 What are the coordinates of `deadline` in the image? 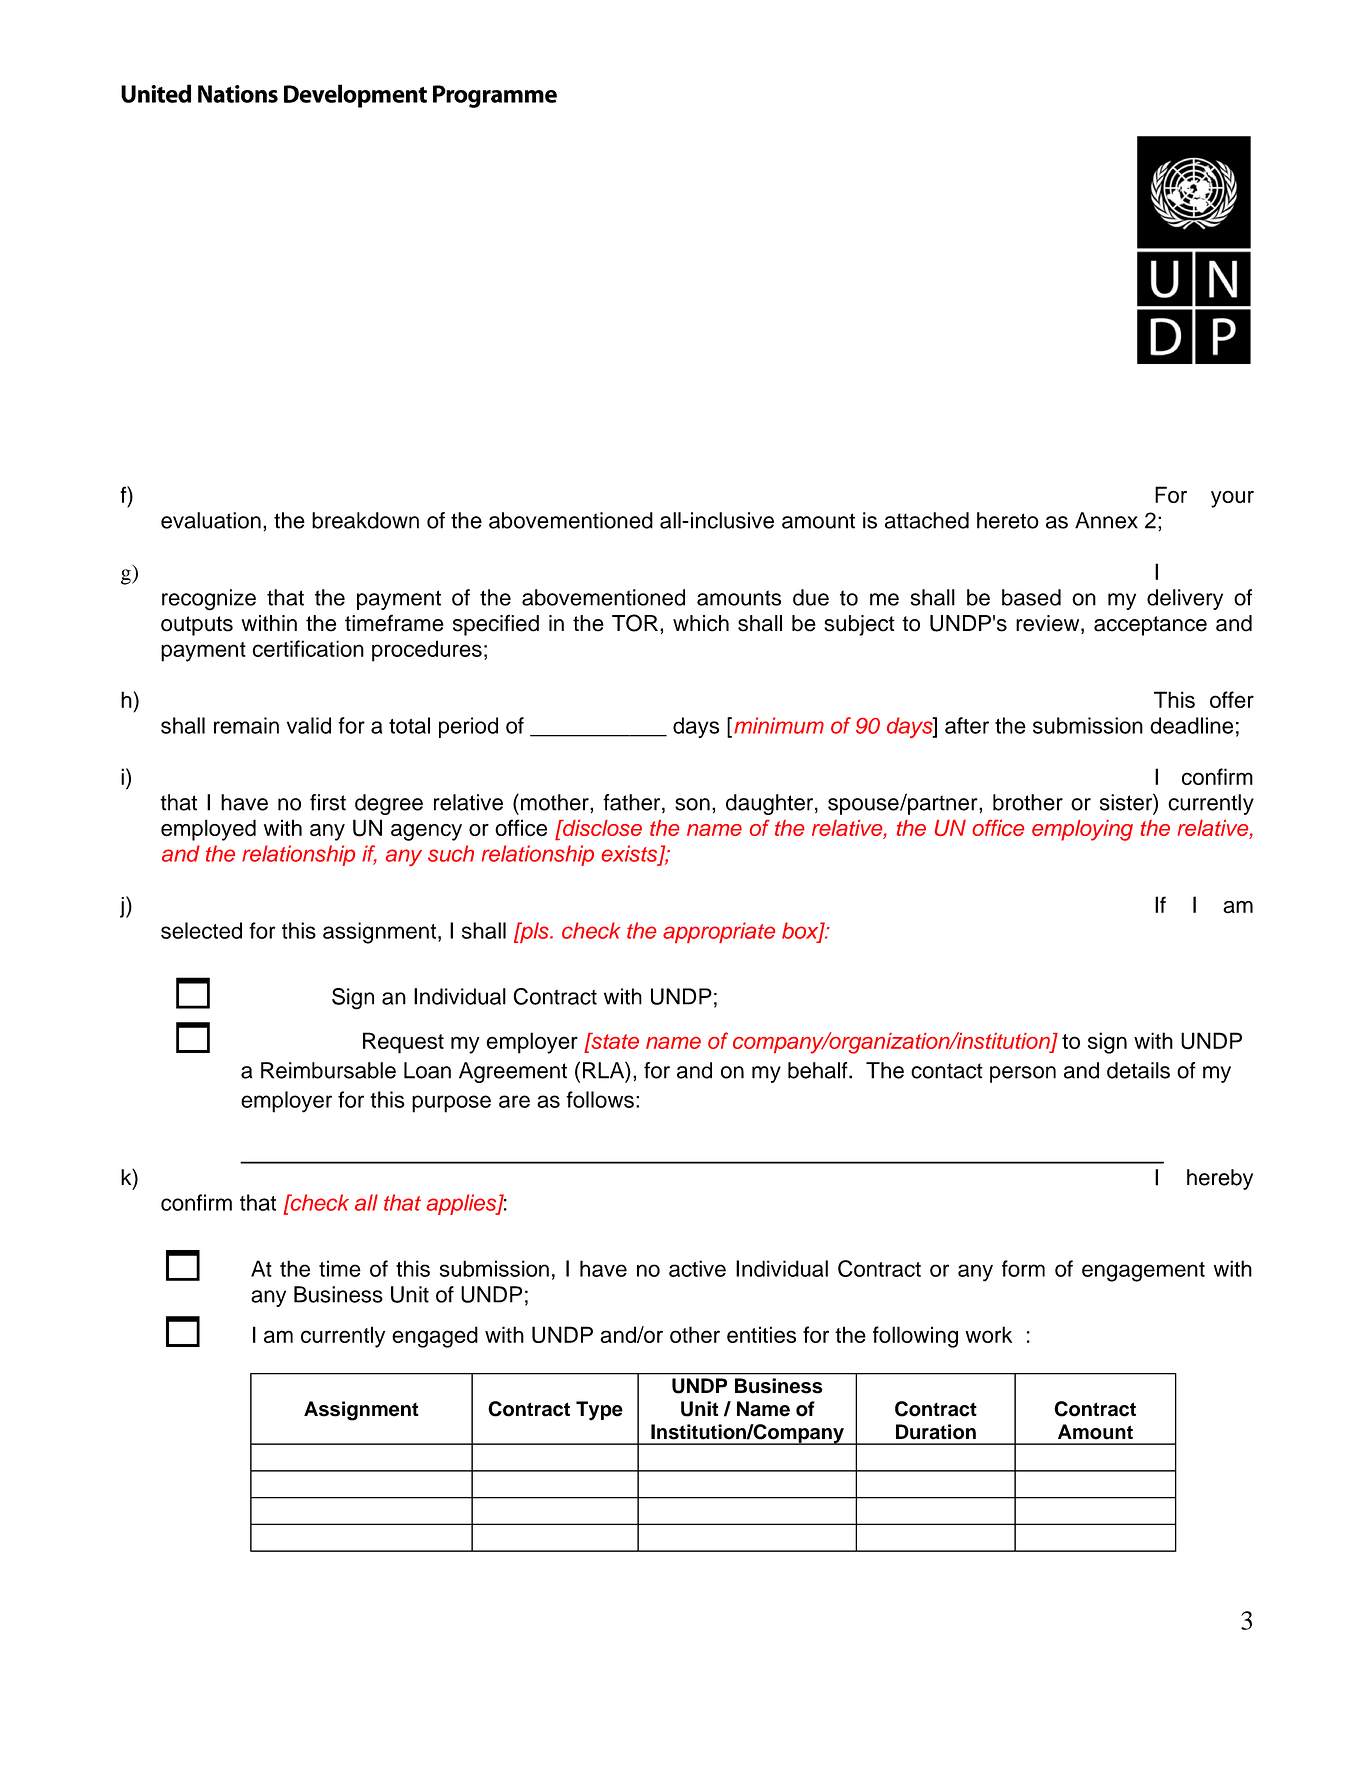 It's located at (1191, 725).
